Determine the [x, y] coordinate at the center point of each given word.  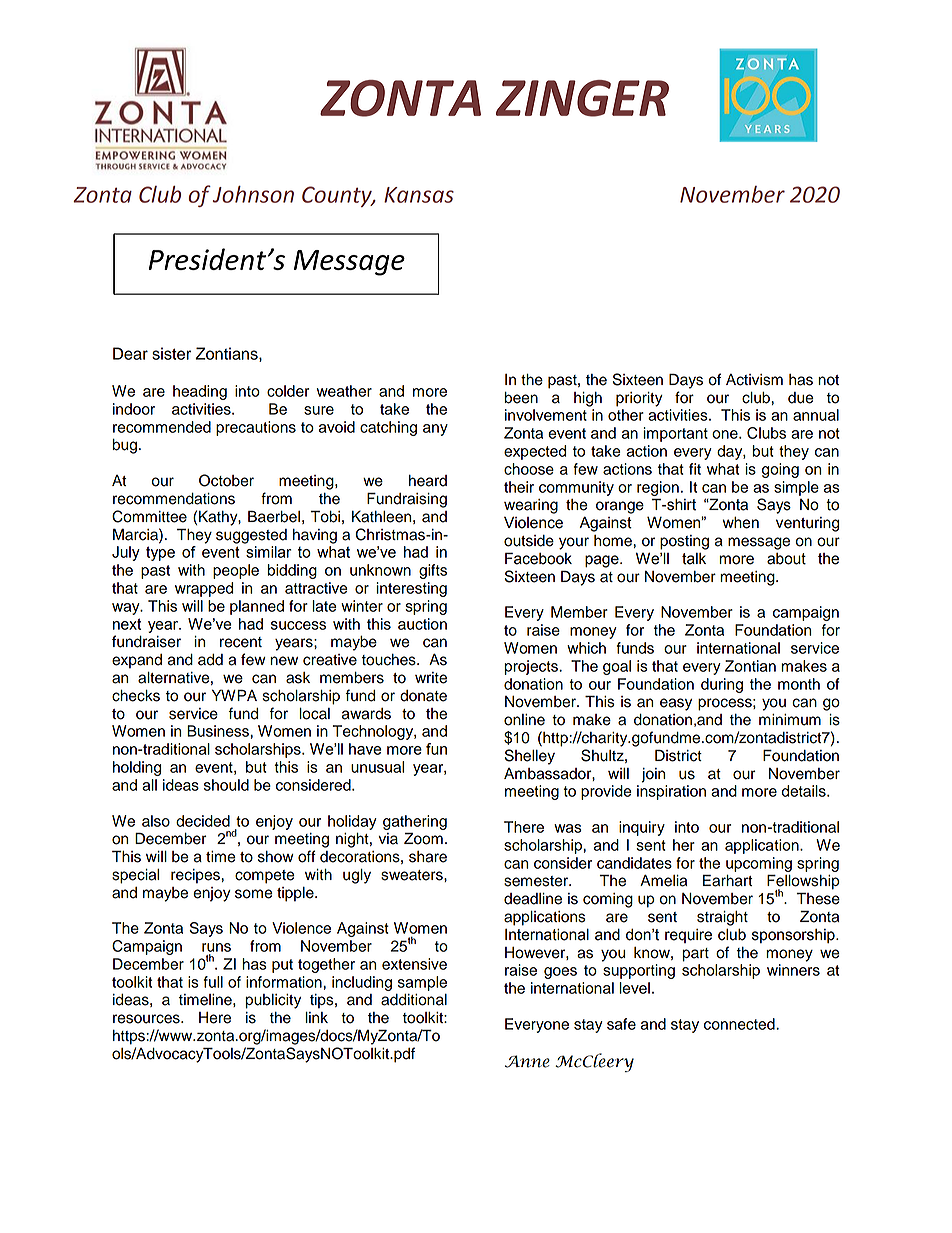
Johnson [253, 194]
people [236, 571]
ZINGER [582, 98]
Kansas [419, 195]
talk [694, 559]
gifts [433, 571]
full [213, 982]
